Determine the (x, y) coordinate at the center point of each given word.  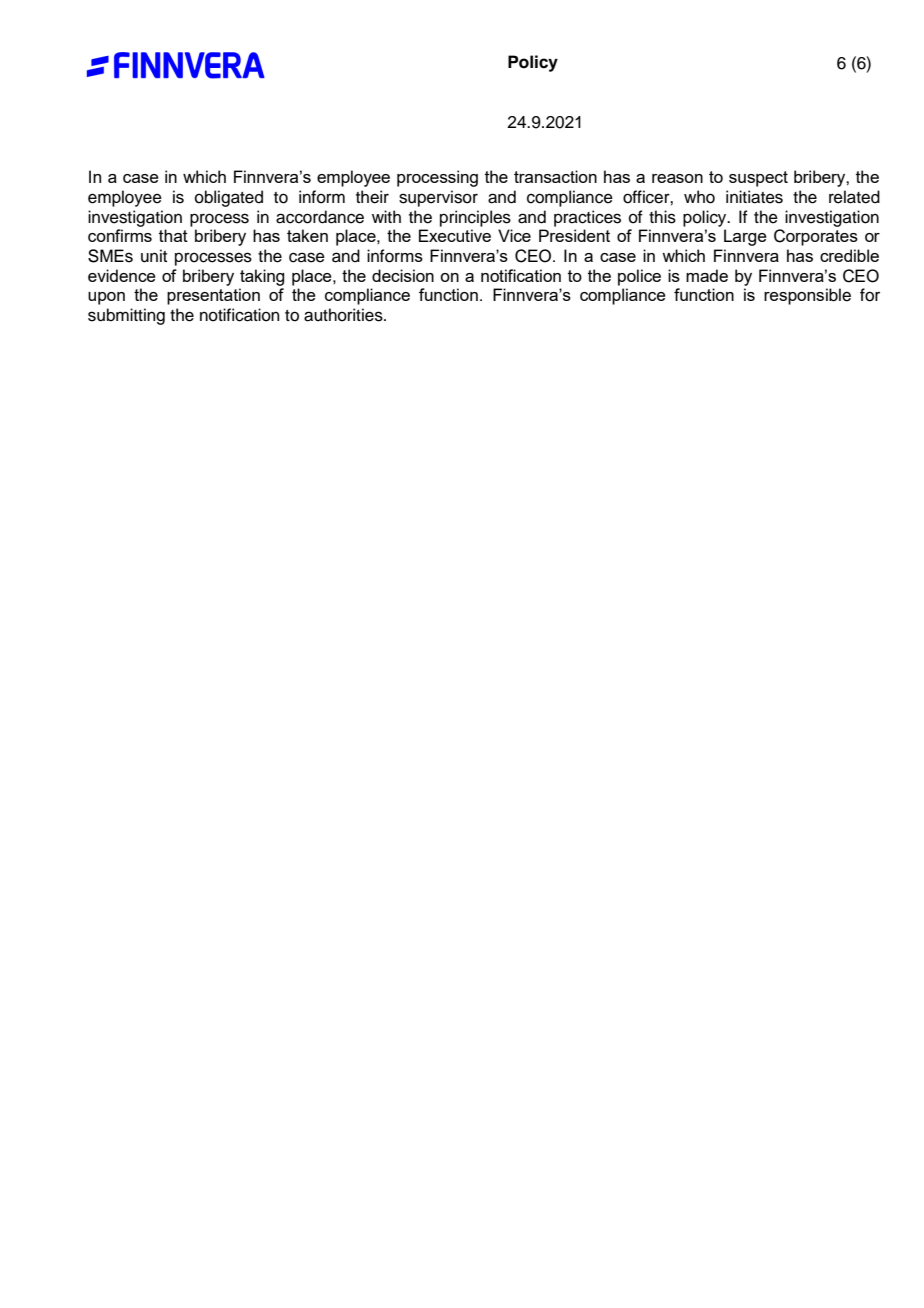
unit (154, 256)
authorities (344, 315)
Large (745, 237)
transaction (555, 176)
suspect (758, 179)
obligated (229, 198)
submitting (126, 316)
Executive (455, 235)
